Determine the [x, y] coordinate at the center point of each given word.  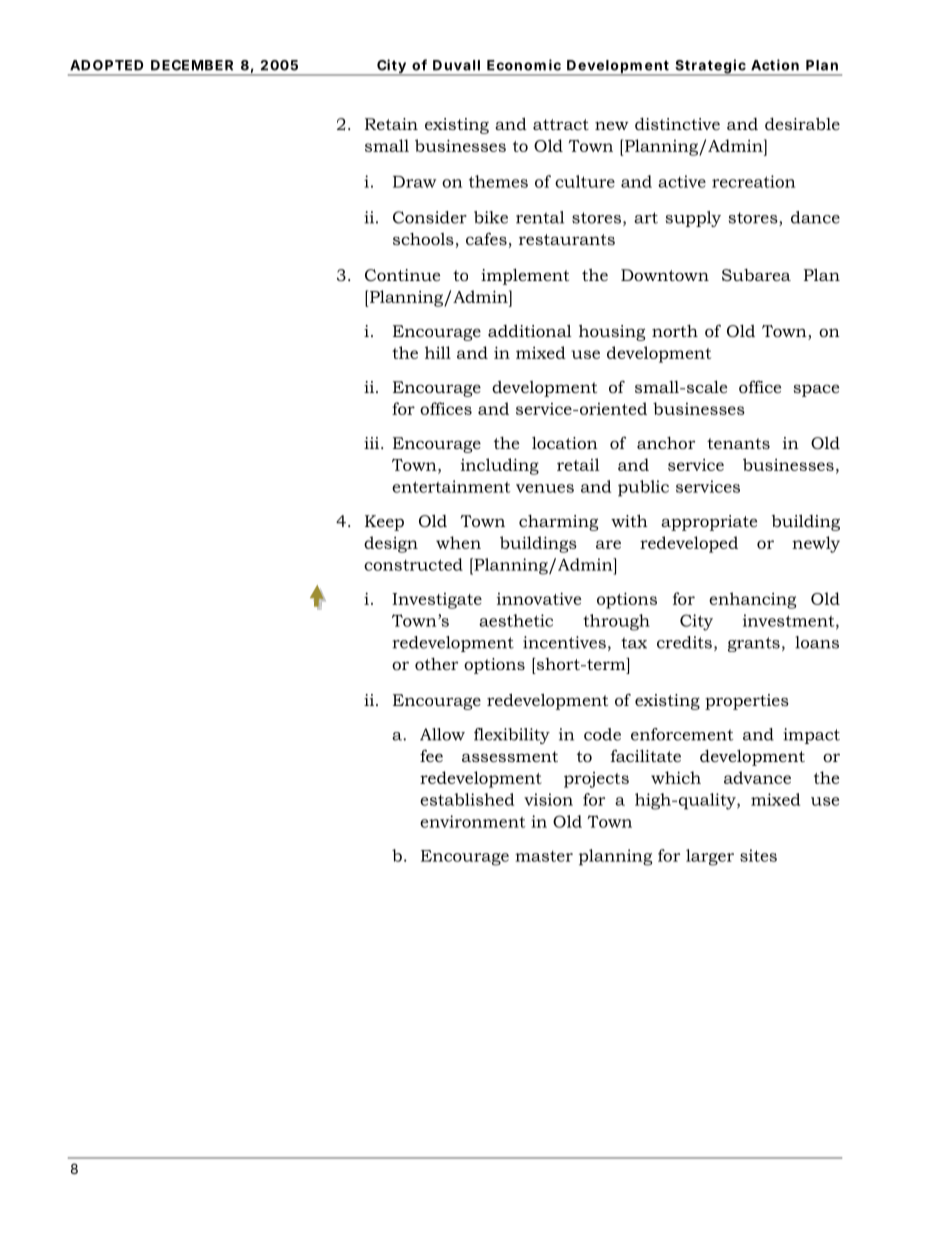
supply [693, 219]
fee [431, 755]
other [436, 664]
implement [525, 276]
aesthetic [516, 620]
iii [373, 443]
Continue [402, 275]
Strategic [711, 67]
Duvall [456, 65]
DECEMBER [192, 65]
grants [754, 644]
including [500, 466]
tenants [738, 443]
